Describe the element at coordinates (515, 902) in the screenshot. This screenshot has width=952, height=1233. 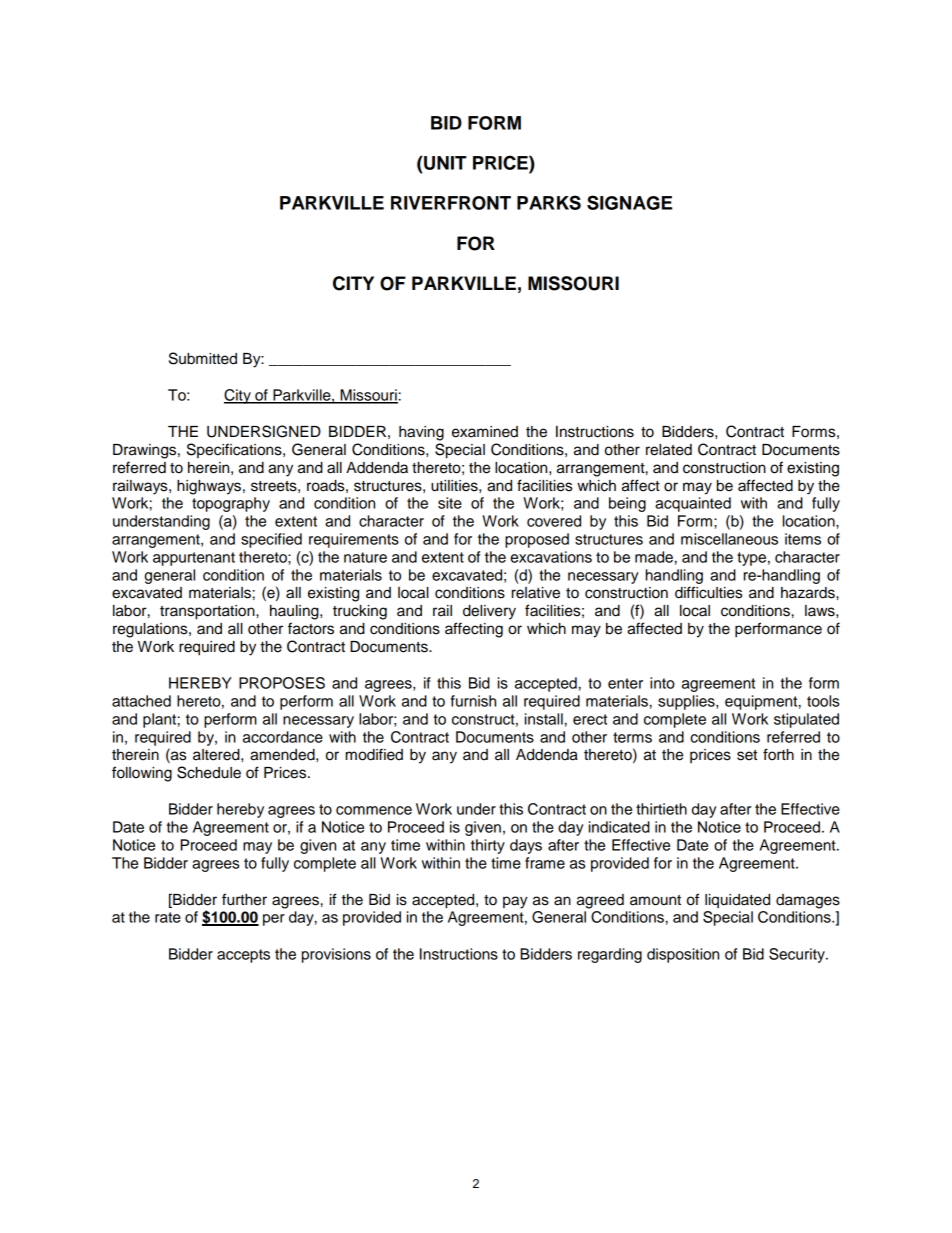
I see `pay` at that location.
